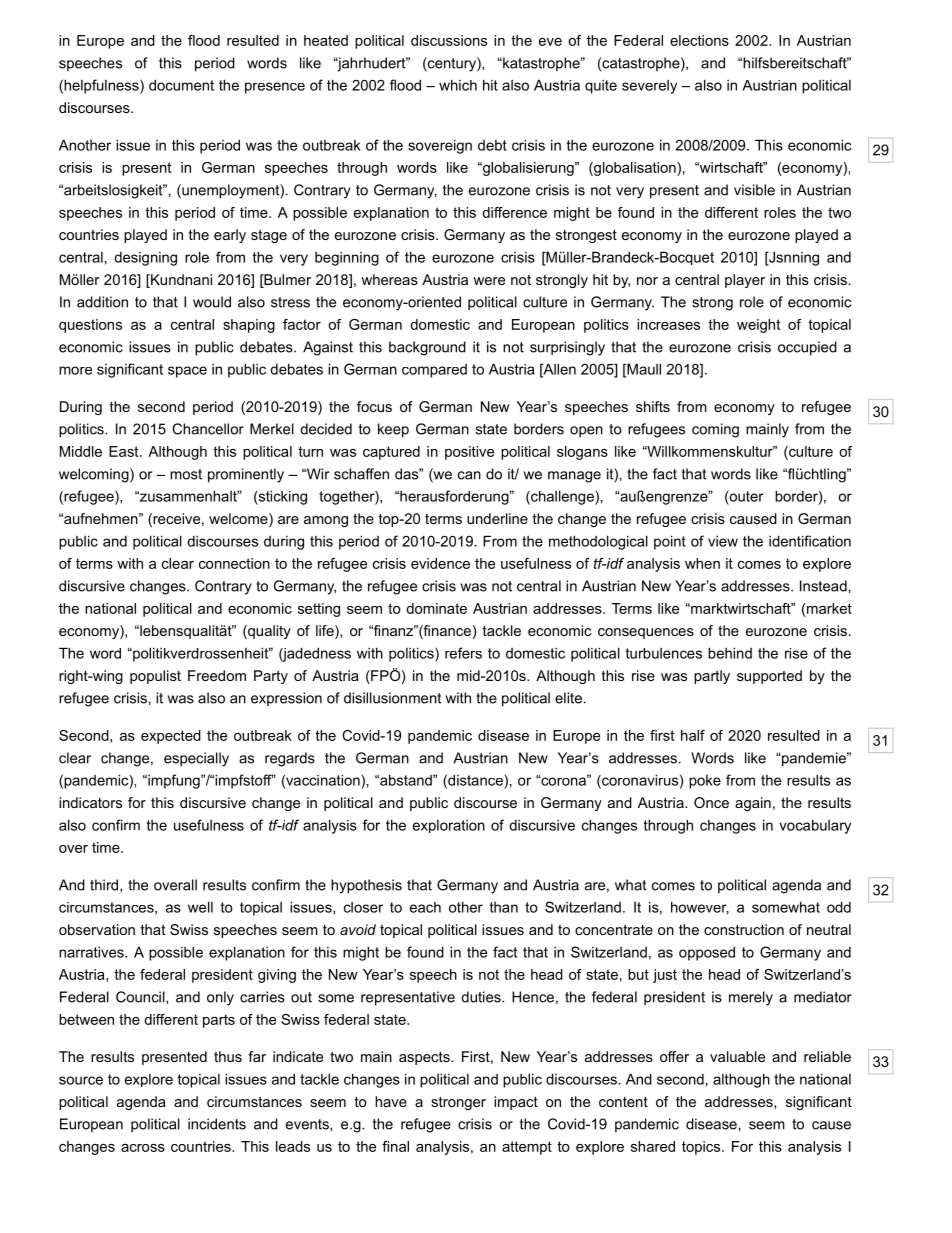 Image resolution: width=952 pixels, height=1233 pixels. What do you see at coordinates (699, 40) in the screenshot?
I see `elections` at bounding box center [699, 40].
